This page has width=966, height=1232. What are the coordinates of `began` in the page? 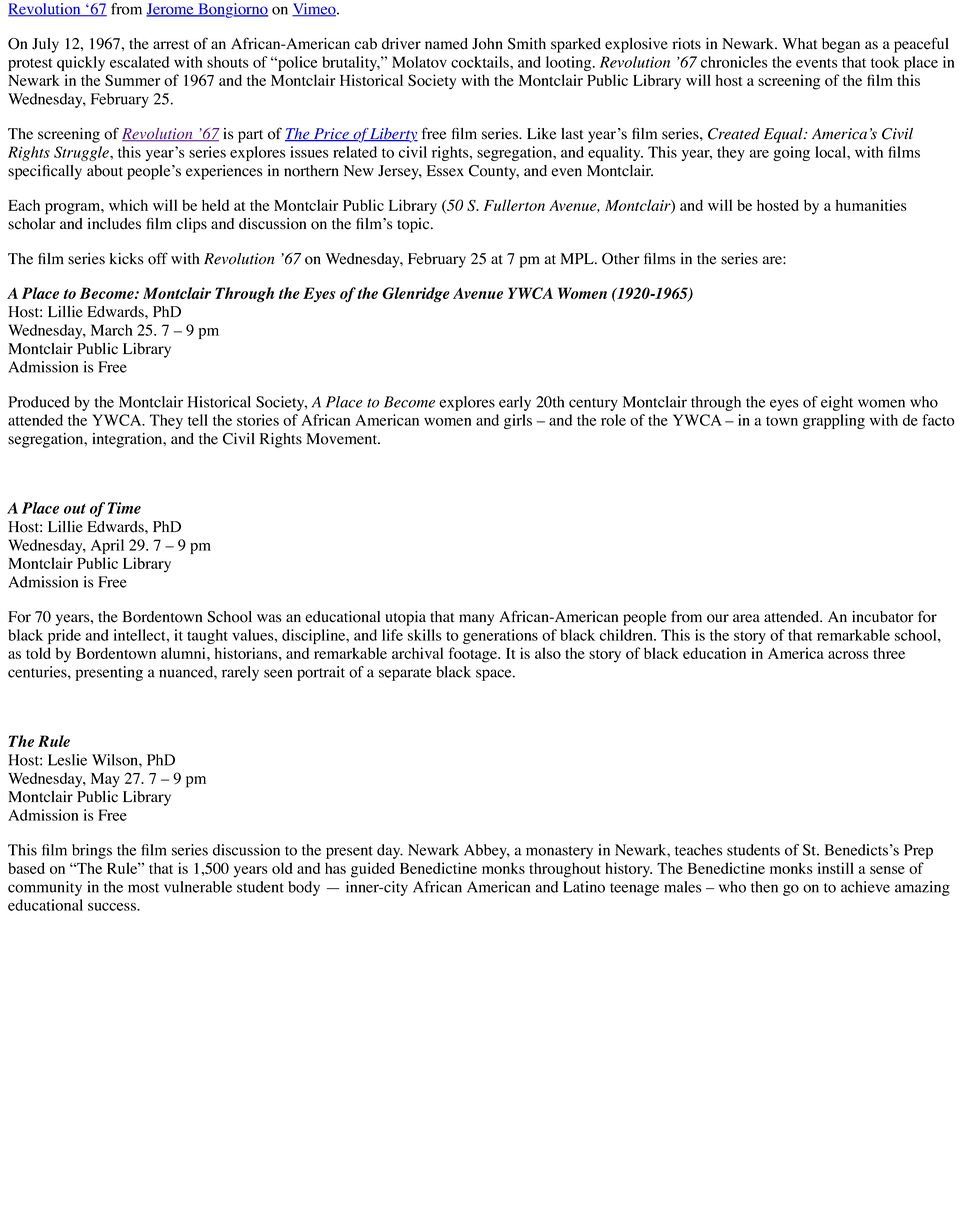 It's located at (841, 45).
